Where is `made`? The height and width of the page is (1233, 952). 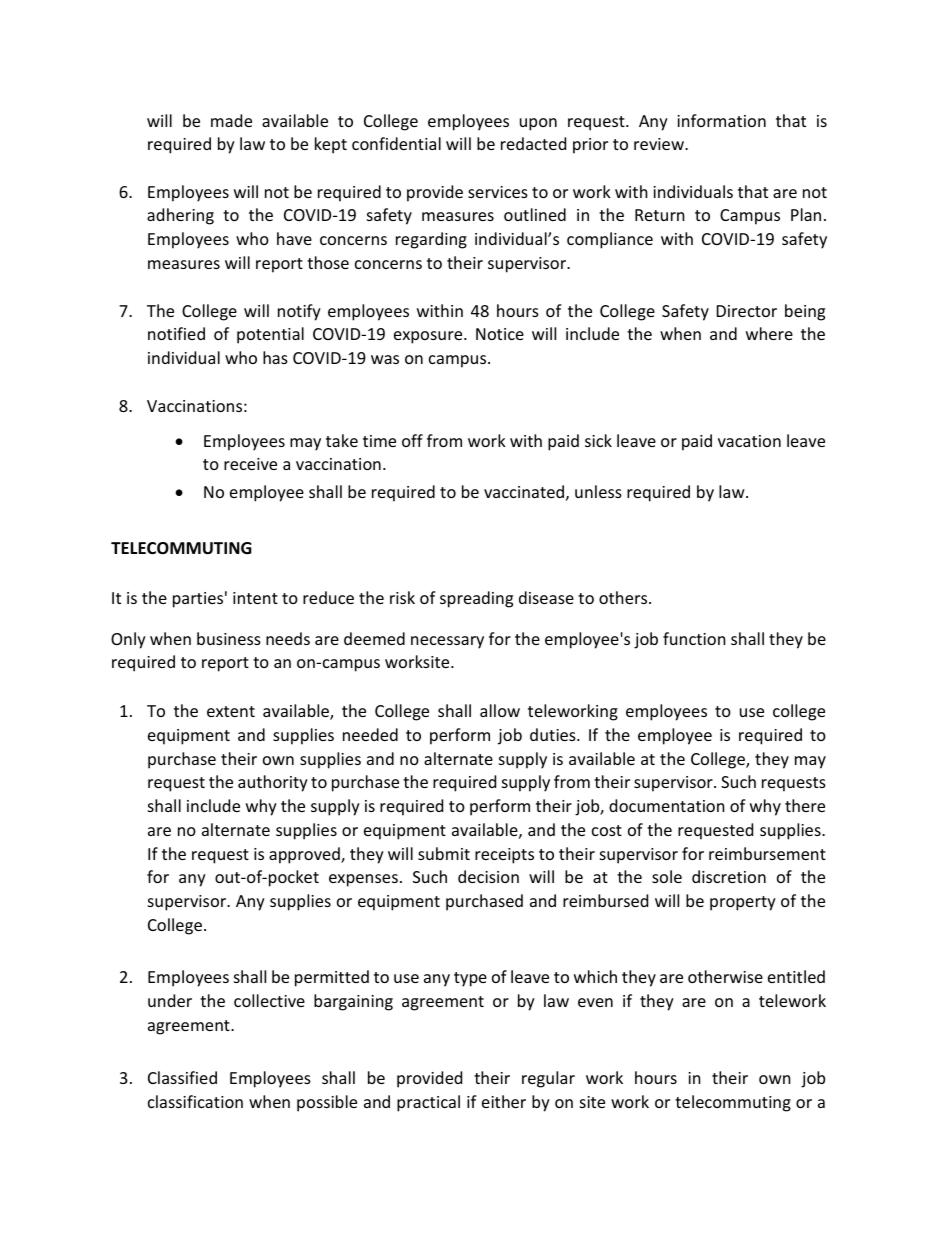 made is located at coordinates (231, 120).
